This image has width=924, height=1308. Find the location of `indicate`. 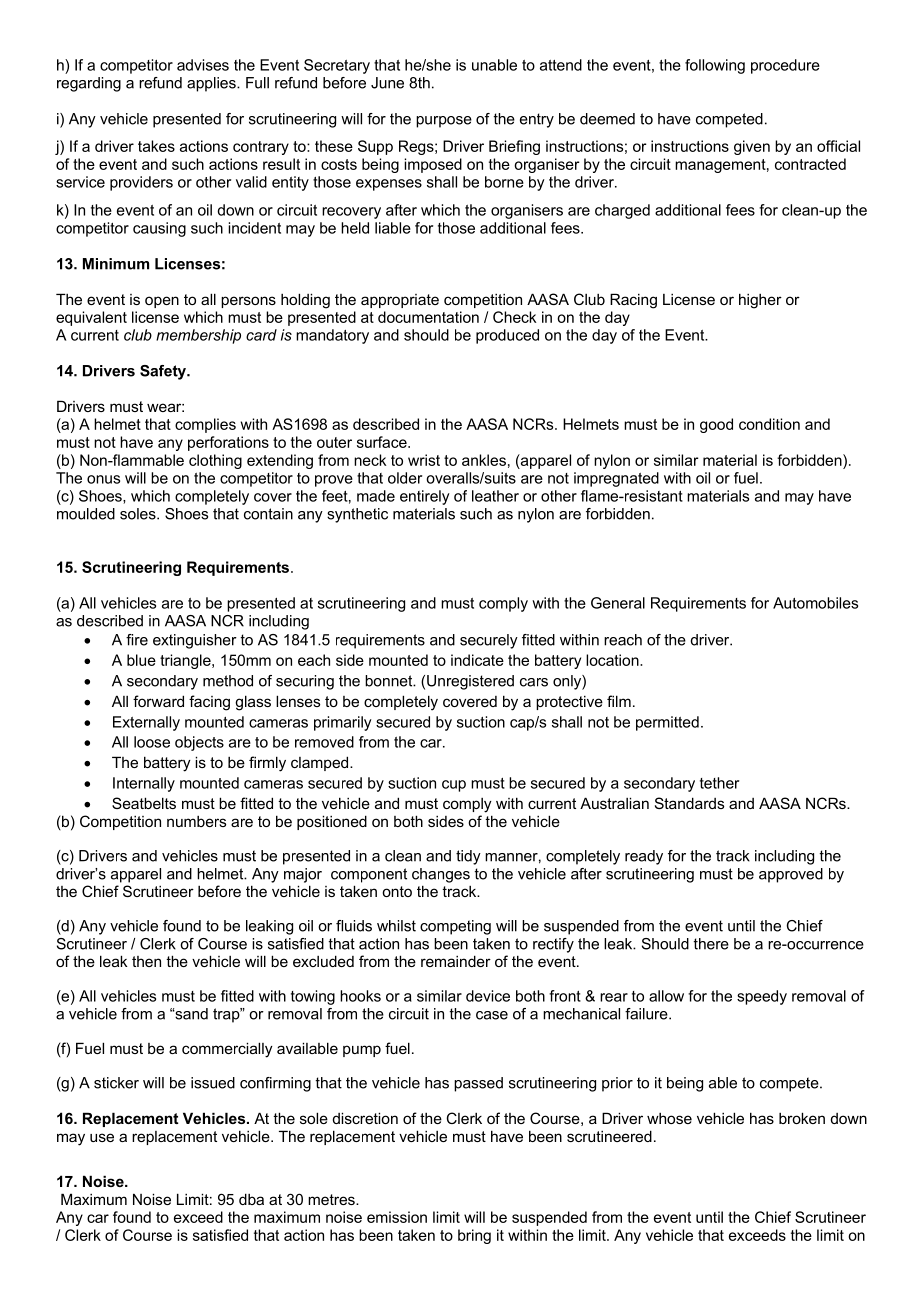

indicate is located at coordinates (477, 660).
